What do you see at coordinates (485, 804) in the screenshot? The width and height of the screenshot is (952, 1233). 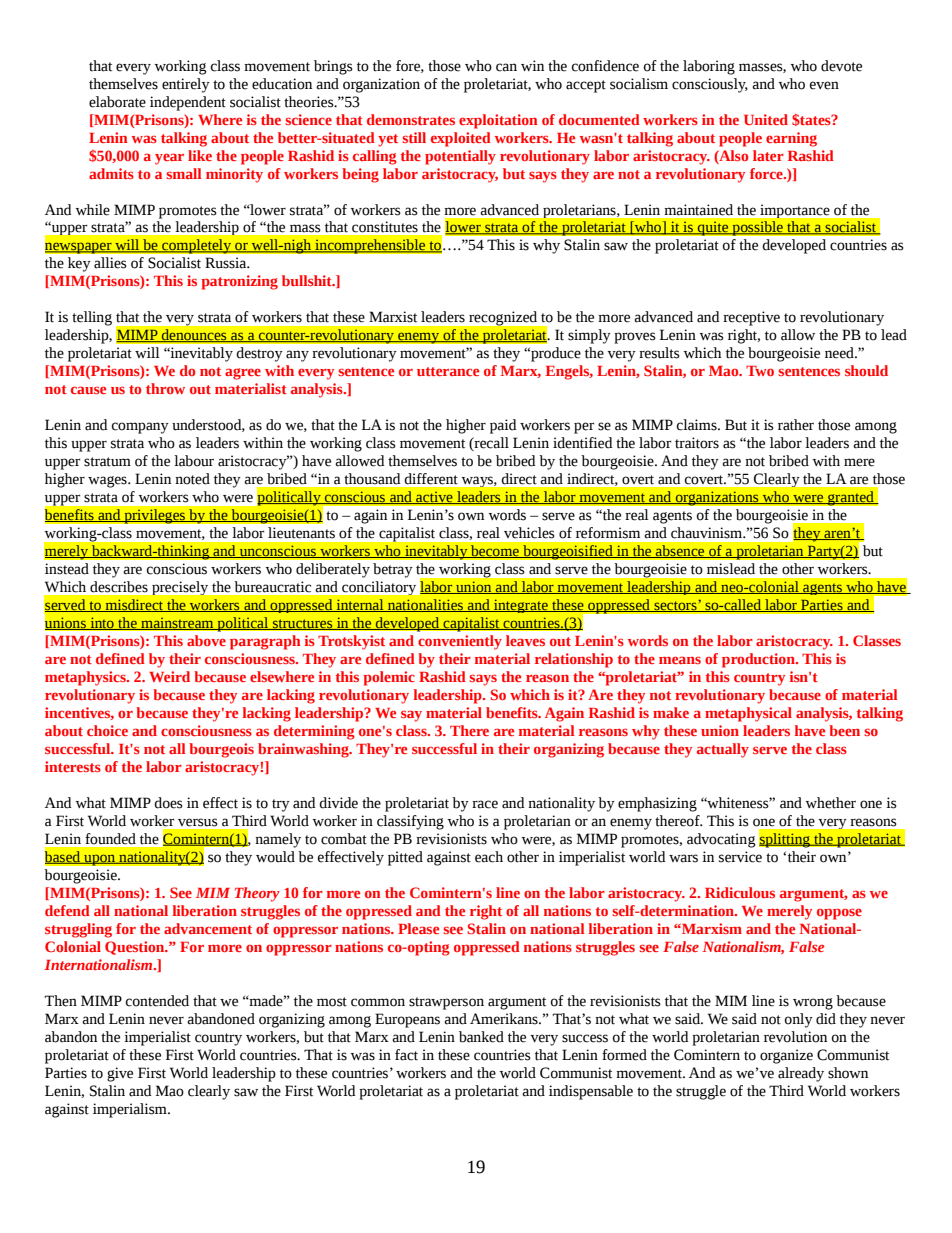 I see `race` at bounding box center [485, 804].
